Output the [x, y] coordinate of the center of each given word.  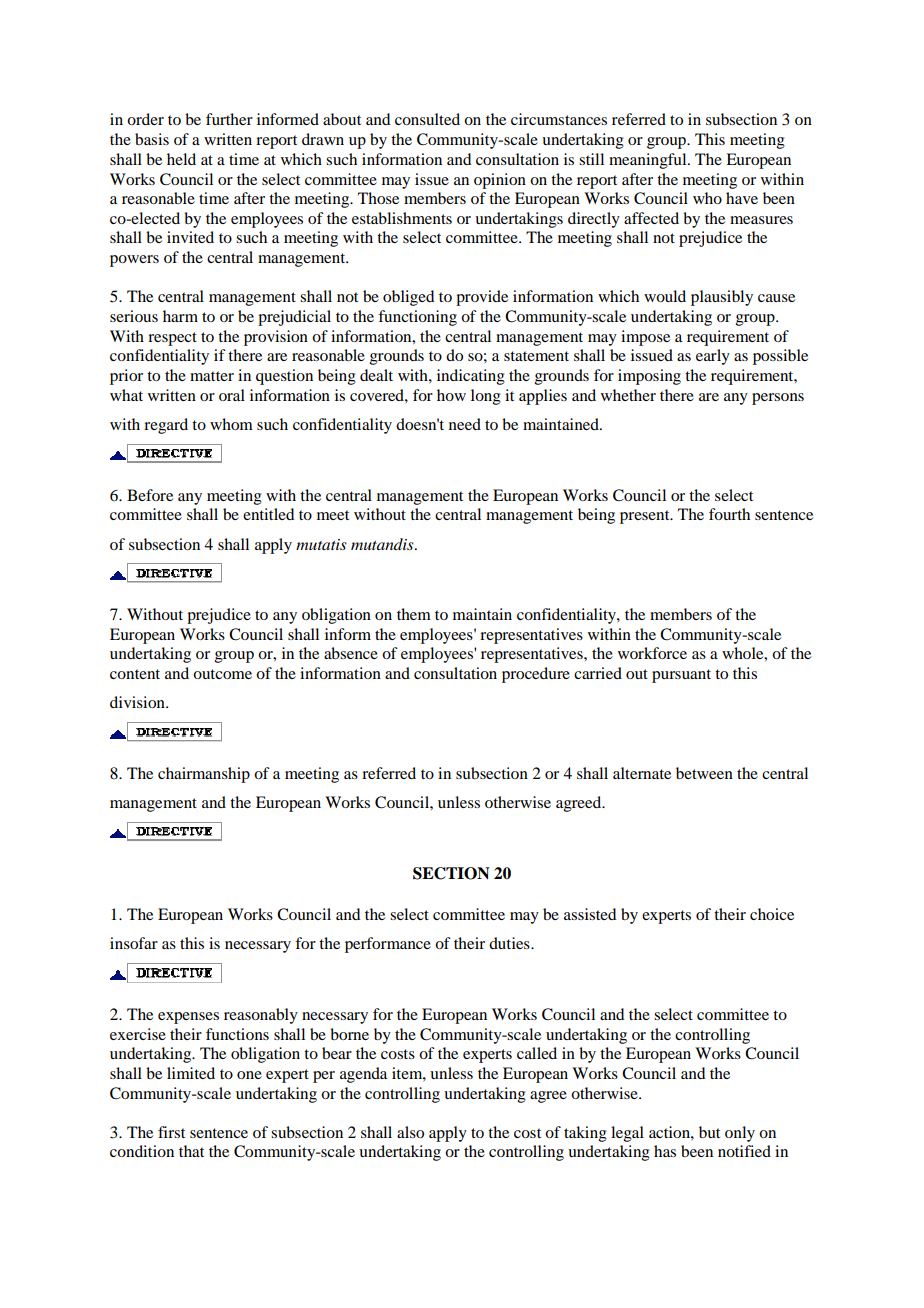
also [410, 1132]
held [181, 159]
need [465, 424]
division [138, 702]
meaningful [649, 161]
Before [150, 495]
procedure [536, 675]
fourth [729, 514]
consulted [427, 119]
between [704, 773]
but [709, 1132]
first [171, 1132]
